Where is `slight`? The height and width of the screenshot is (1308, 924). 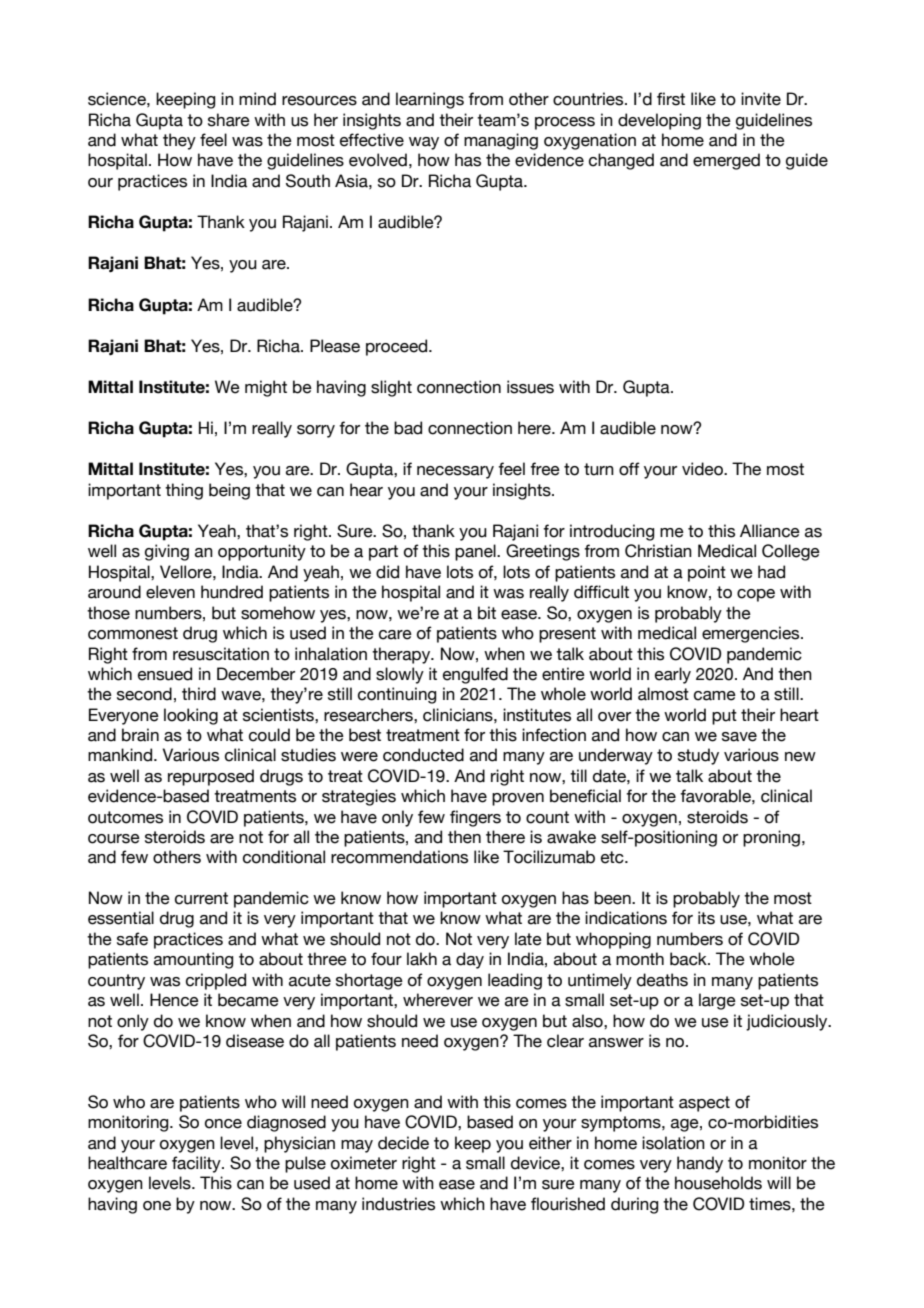
slight is located at coordinates (391, 388).
